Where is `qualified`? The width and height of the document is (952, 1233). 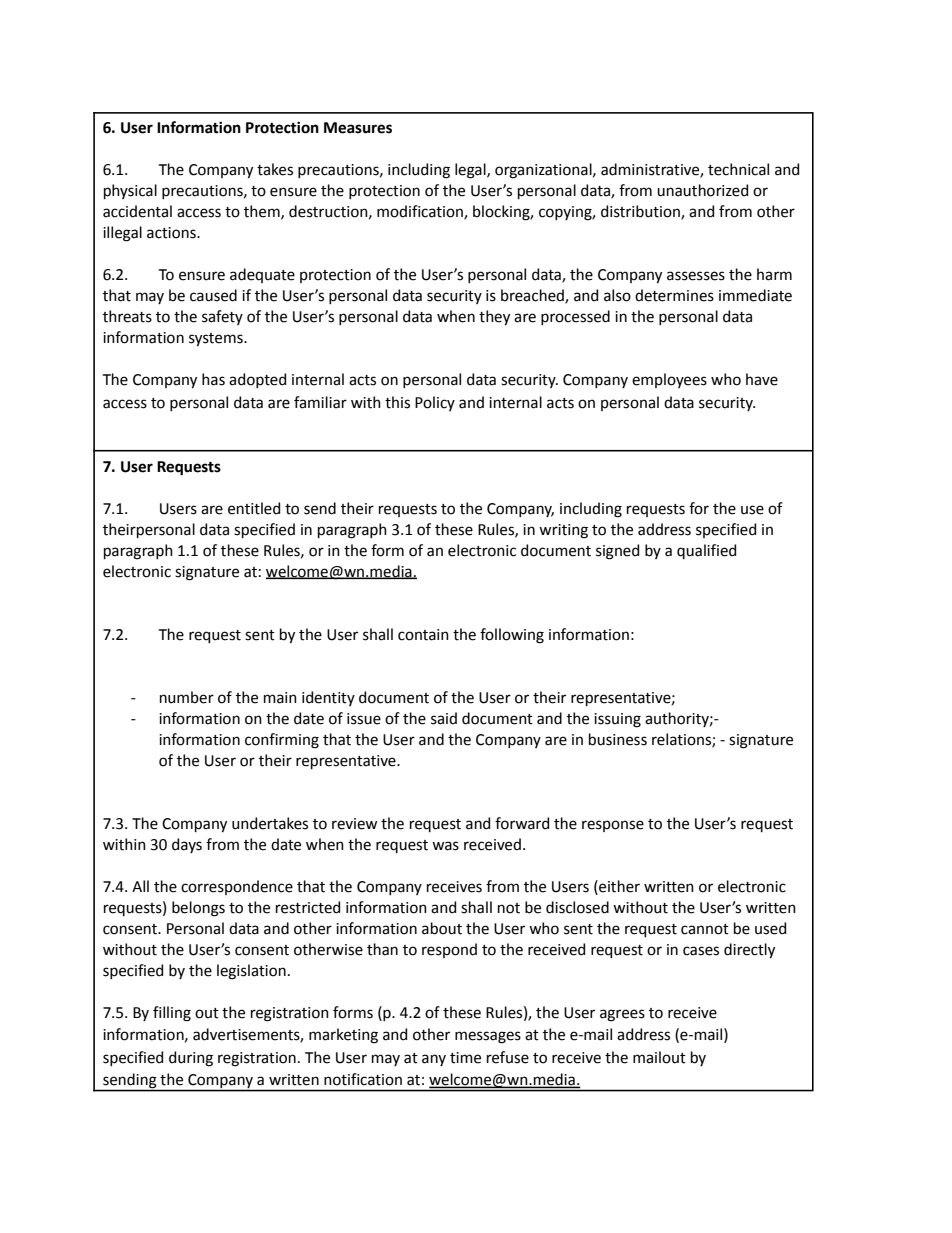 qualified is located at coordinates (706, 551).
